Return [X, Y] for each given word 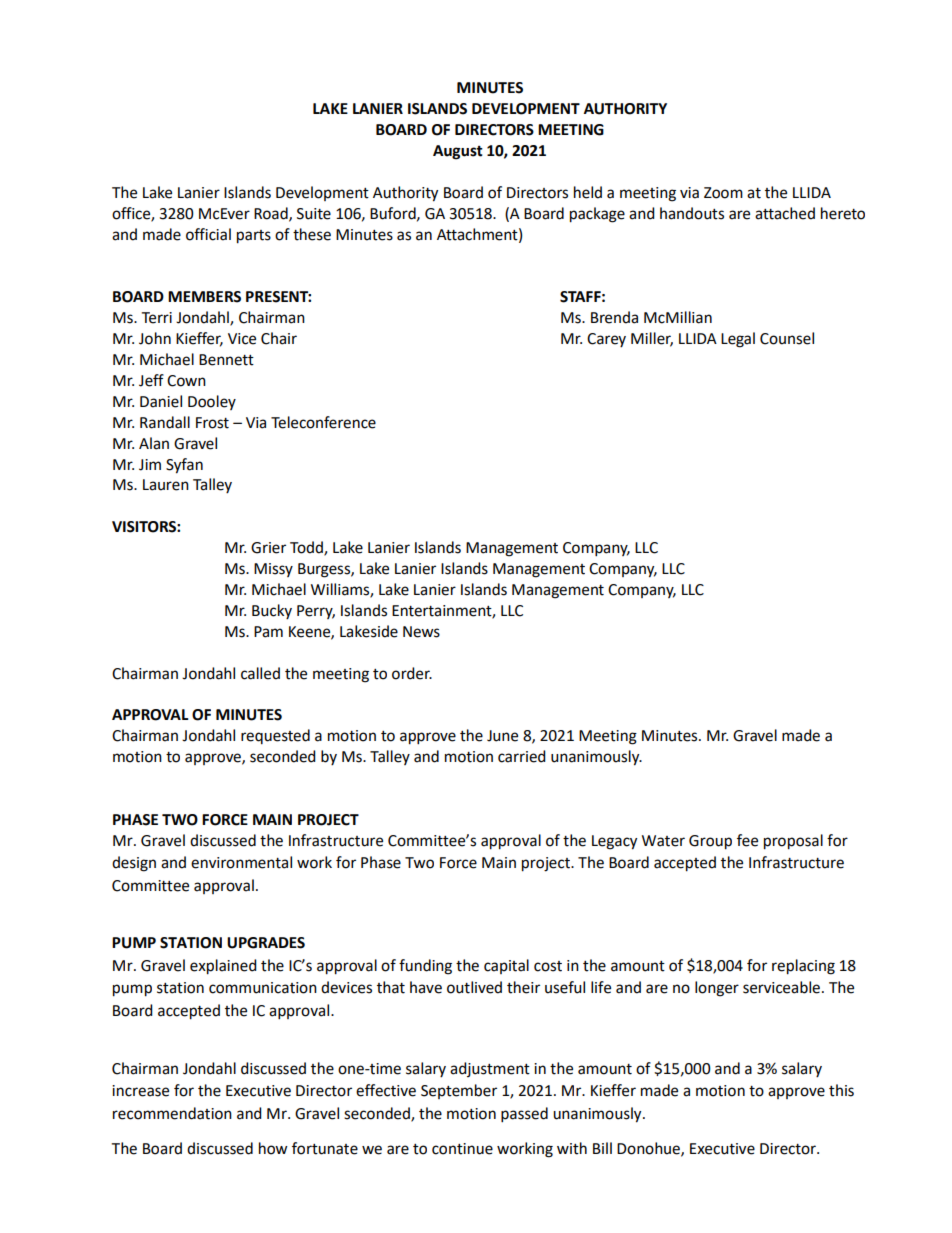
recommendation [172, 1113]
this [841, 1090]
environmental [241, 862]
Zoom [723, 193]
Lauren [166, 485]
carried [522, 756]
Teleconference [323, 422]
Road [272, 214]
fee [747, 840]
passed [524, 1115]
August [458, 152]
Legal [738, 340]
